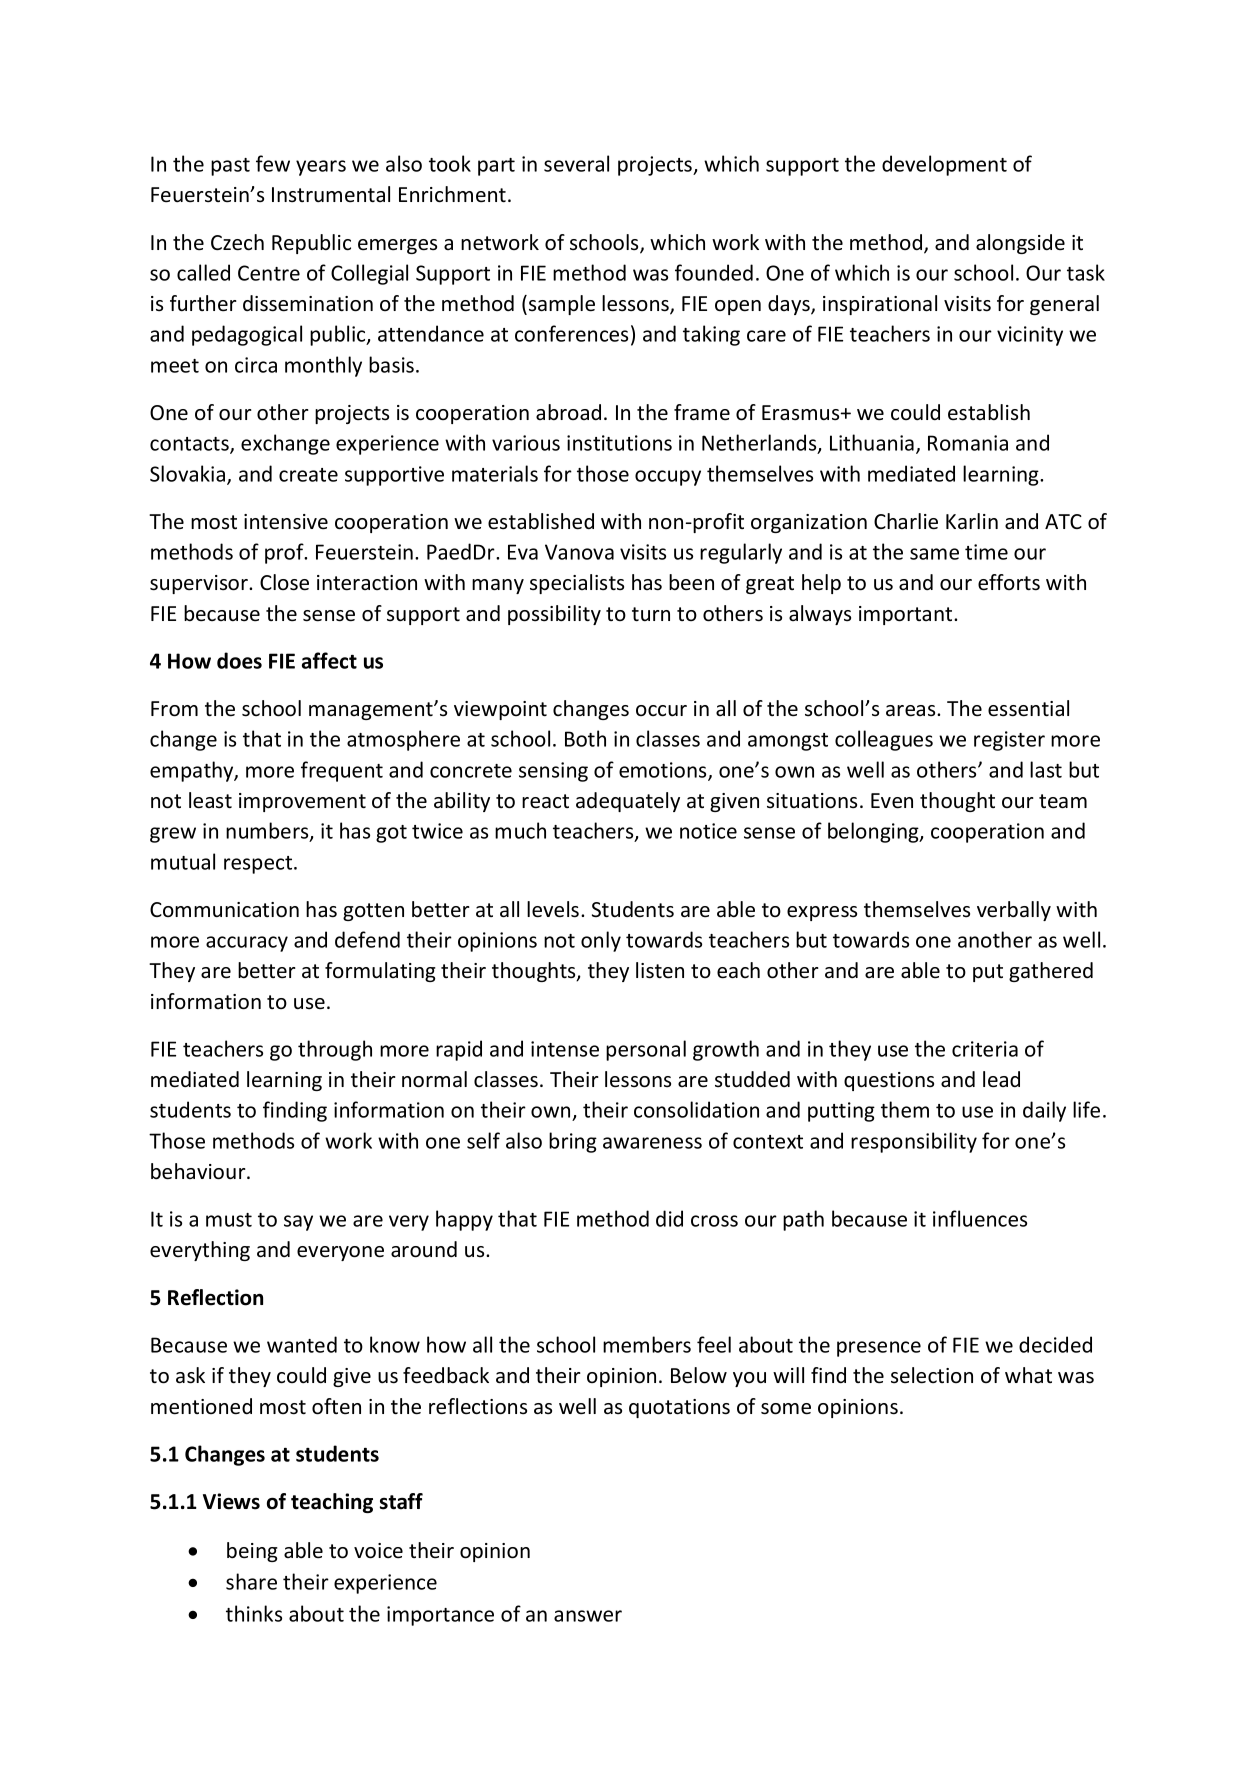  Describe the element at coordinates (286, 522) in the screenshot. I see `intensive` at that location.
